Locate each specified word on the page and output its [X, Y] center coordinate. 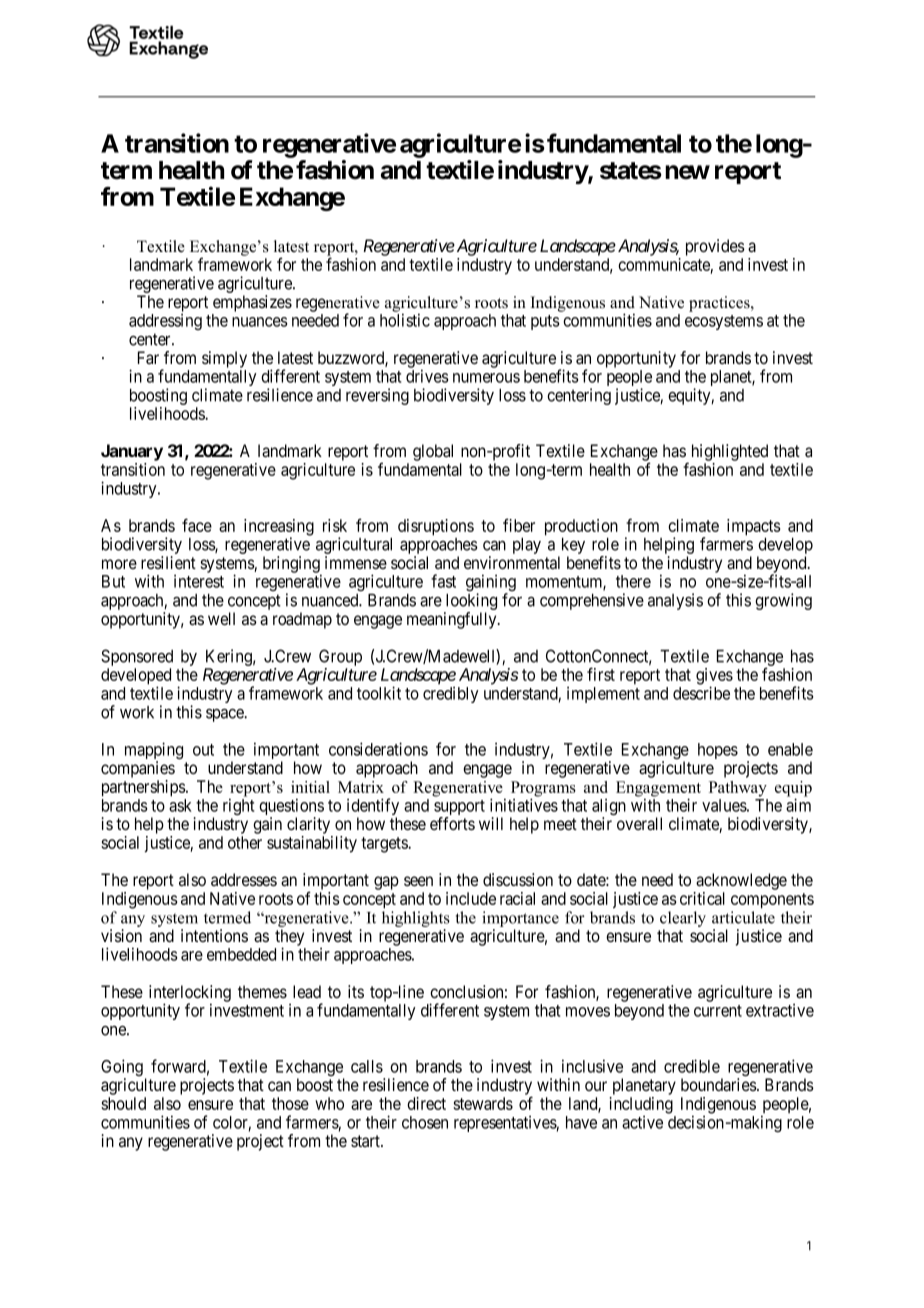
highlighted [730, 452]
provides [715, 247]
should [123, 1103]
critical [702, 898]
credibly [451, 695]
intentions [214, 935]
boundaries [719, 1085]
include [471, 898]
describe [701, 693]
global [433, 452]
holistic [405, 320]
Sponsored [137, 659]
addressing [165, 322]
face [197, 525]
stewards [483, 1103]
